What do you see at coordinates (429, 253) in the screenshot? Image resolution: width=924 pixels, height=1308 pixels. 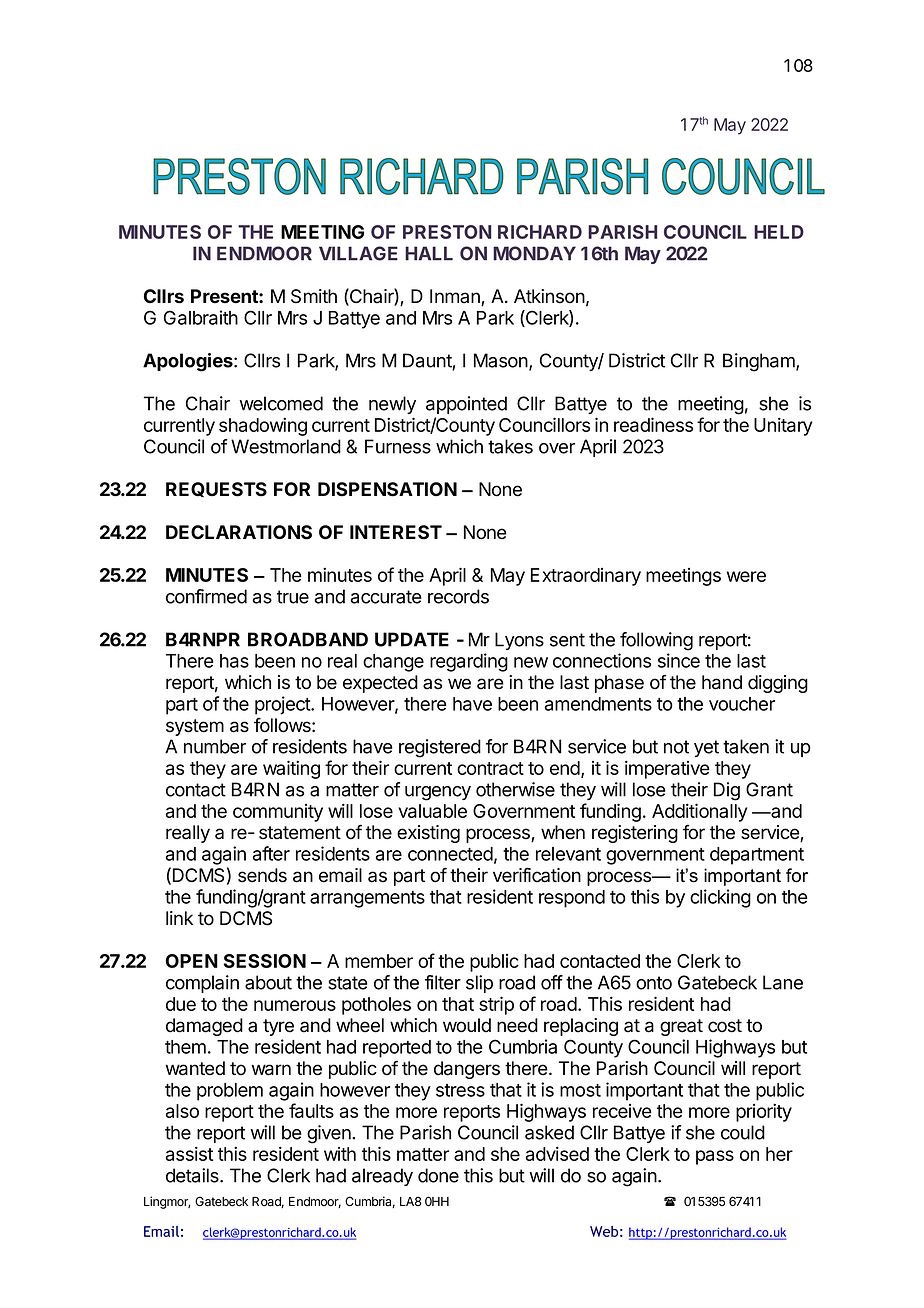 I see `HALL` at bounding box center [429, 253].
